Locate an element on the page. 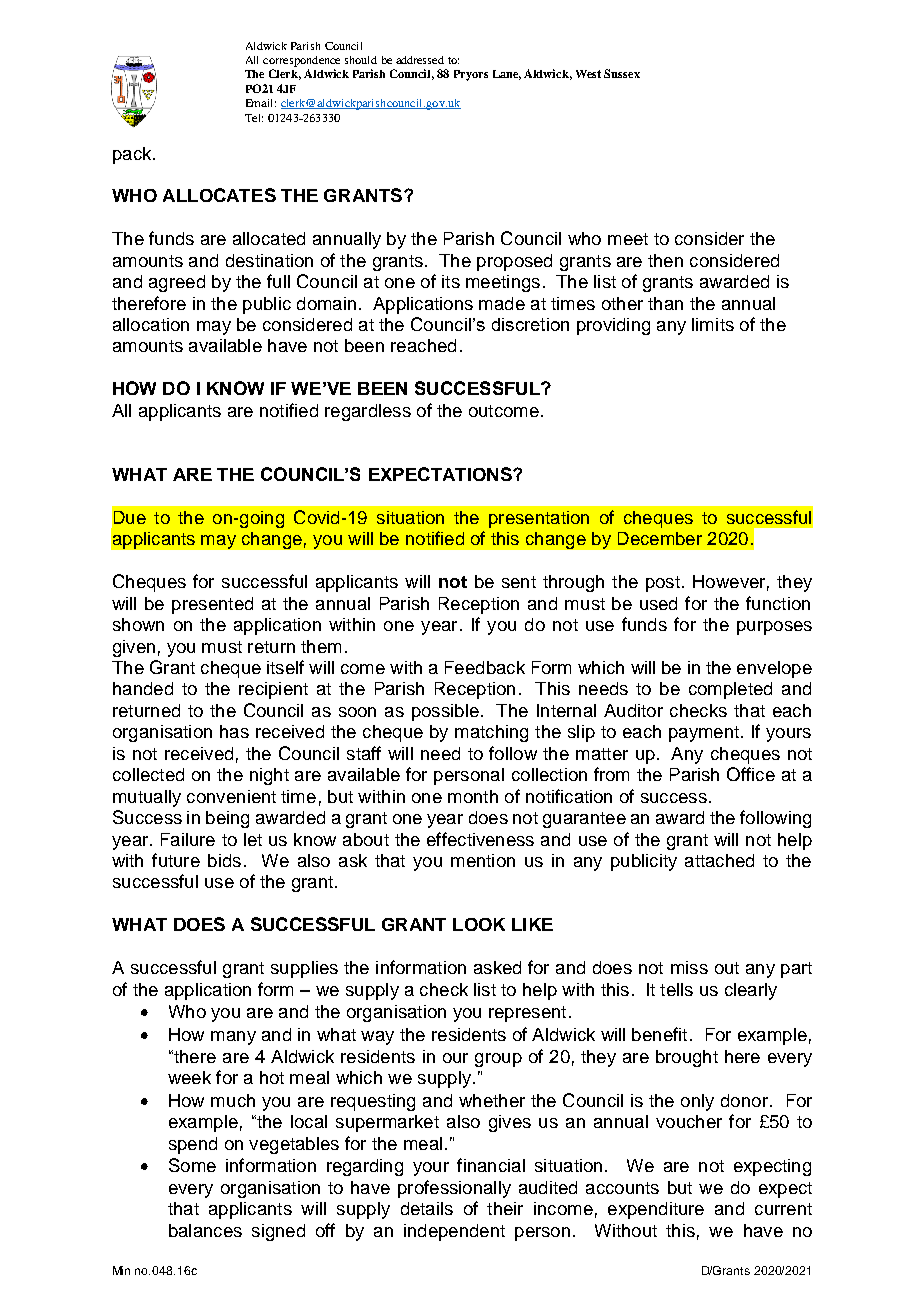  completed is located at coordinates (730, 690).
